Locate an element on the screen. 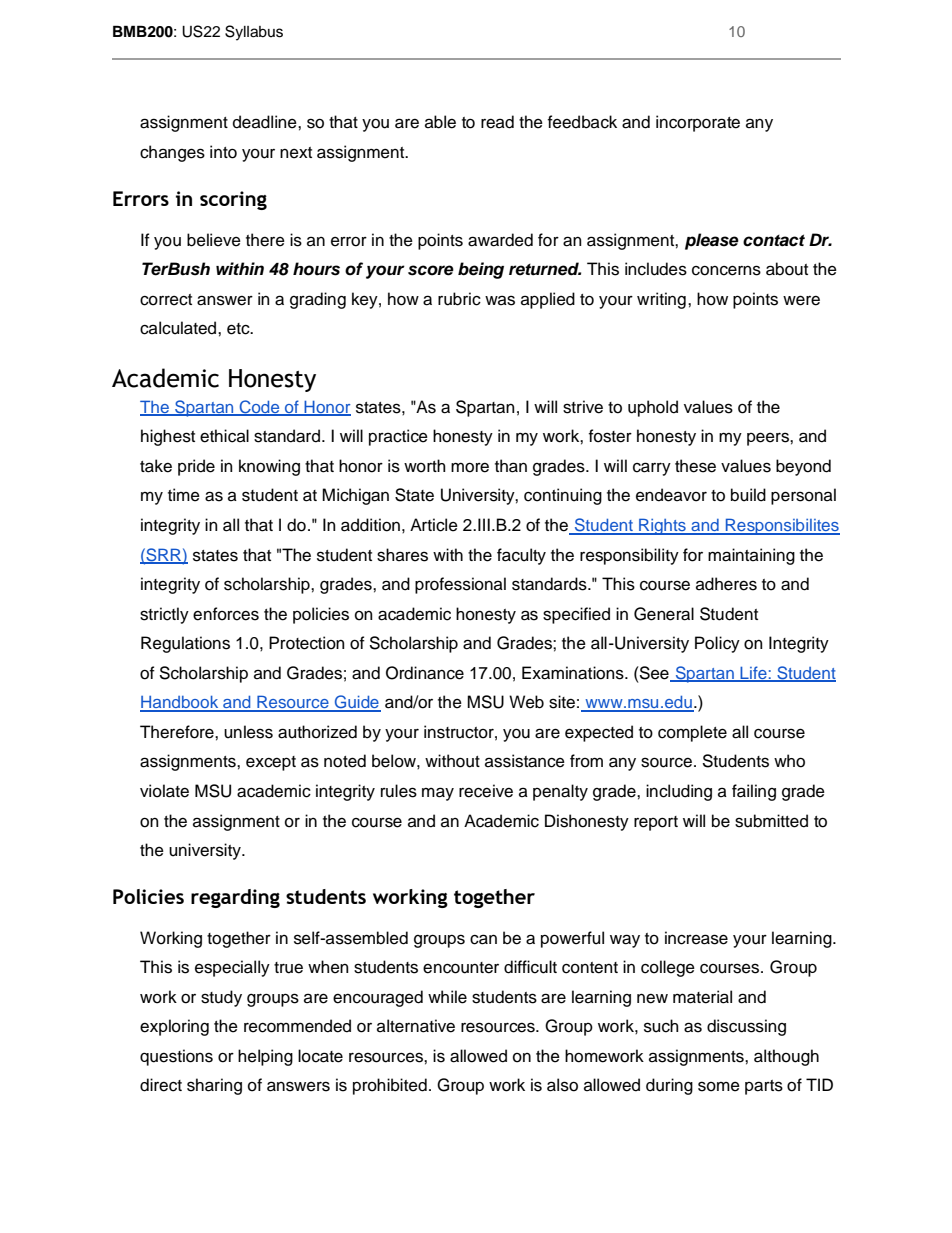  maintaining is located at coordinates (751, 556).
